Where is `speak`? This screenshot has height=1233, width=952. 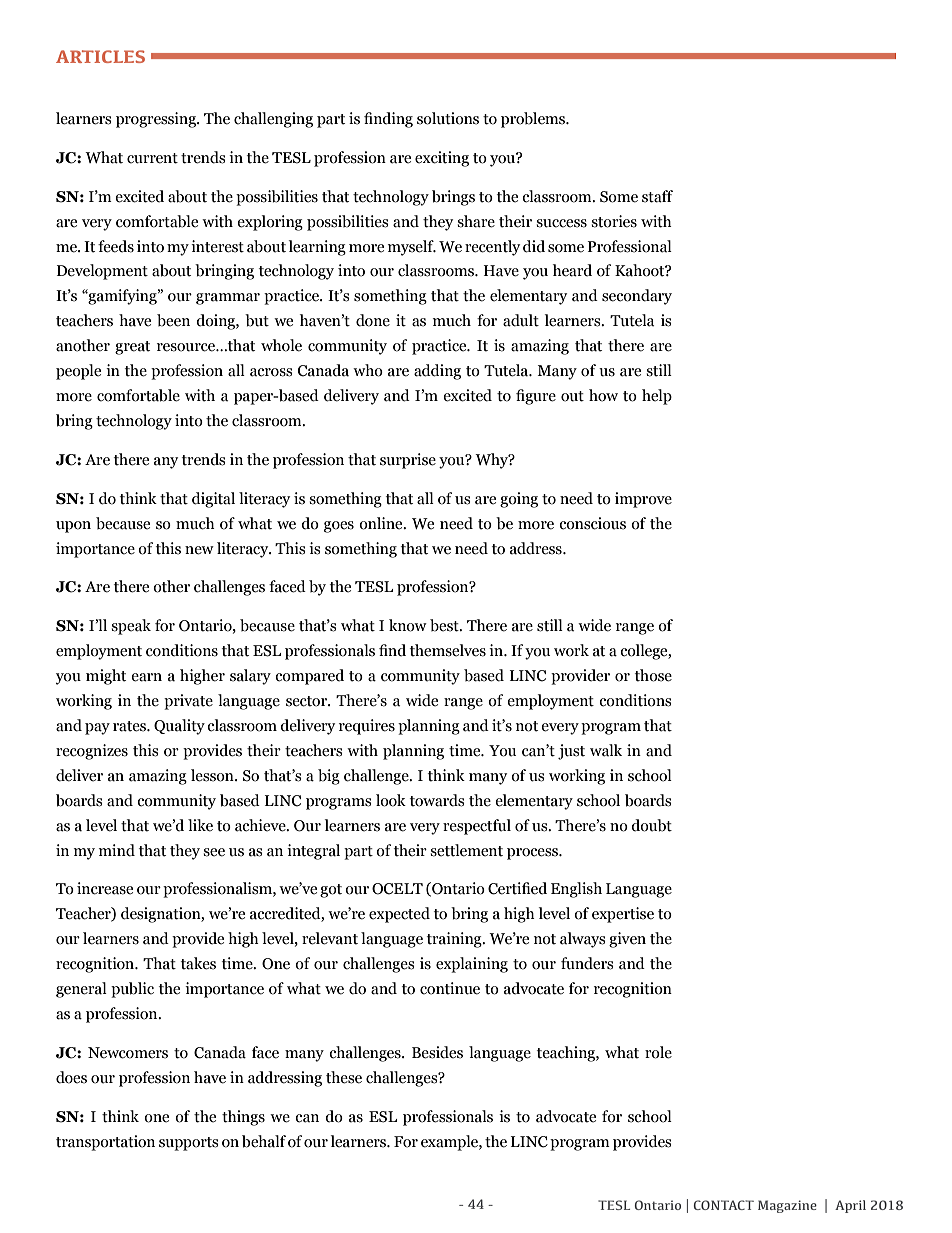 speak is located at coordinates (131, 627).
